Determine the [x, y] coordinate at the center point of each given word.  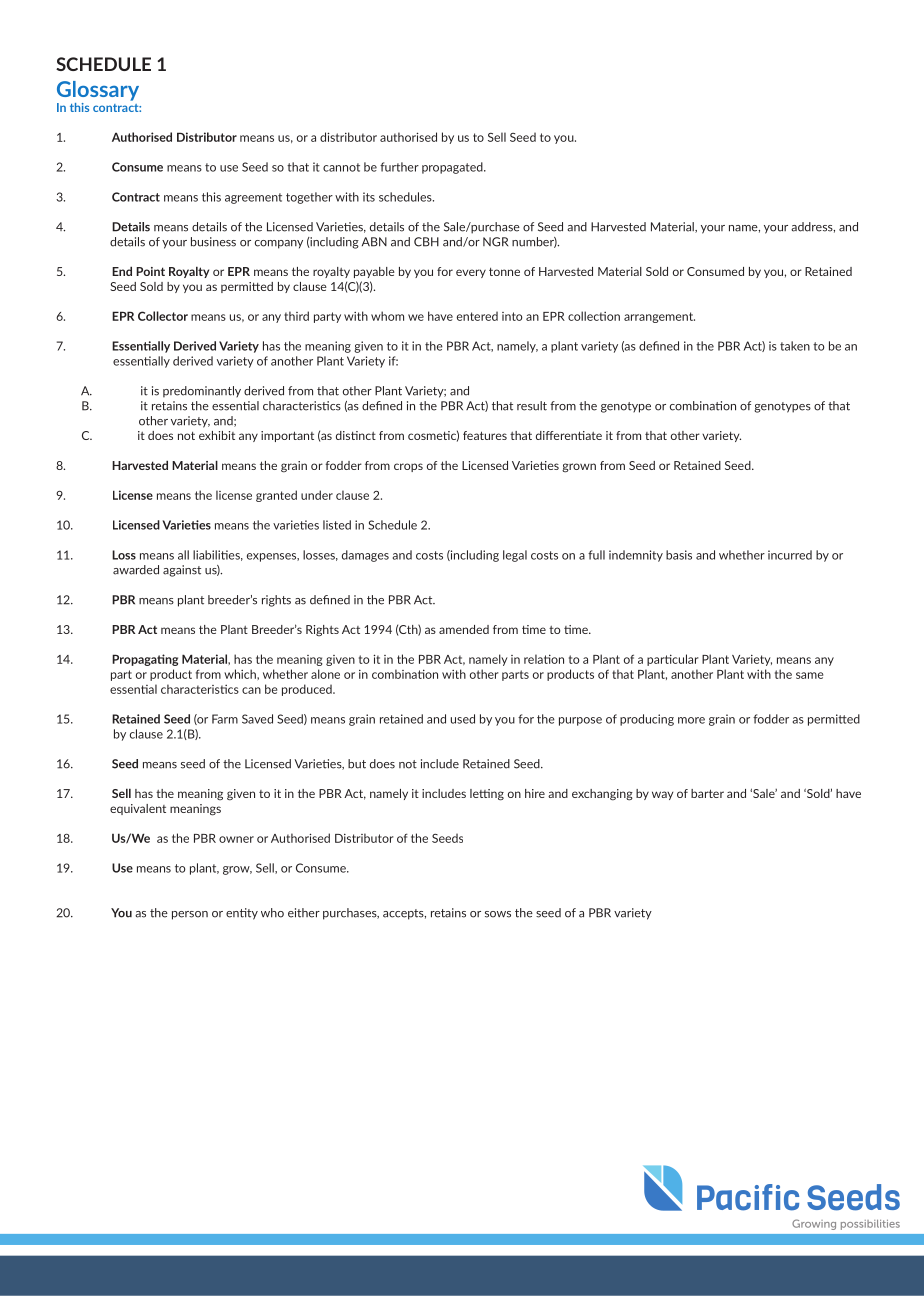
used [463, 719]
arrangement [659, 317]
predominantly [202, 392]
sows [498, 914]
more [691, 720]
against [182, 571]
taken [795, 346]
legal [515, 556]
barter [707, 793]
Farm [225, 719]
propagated [453, 168]
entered [477, 316]
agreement [253, 198]
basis [679, 555]
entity [242, 914]
